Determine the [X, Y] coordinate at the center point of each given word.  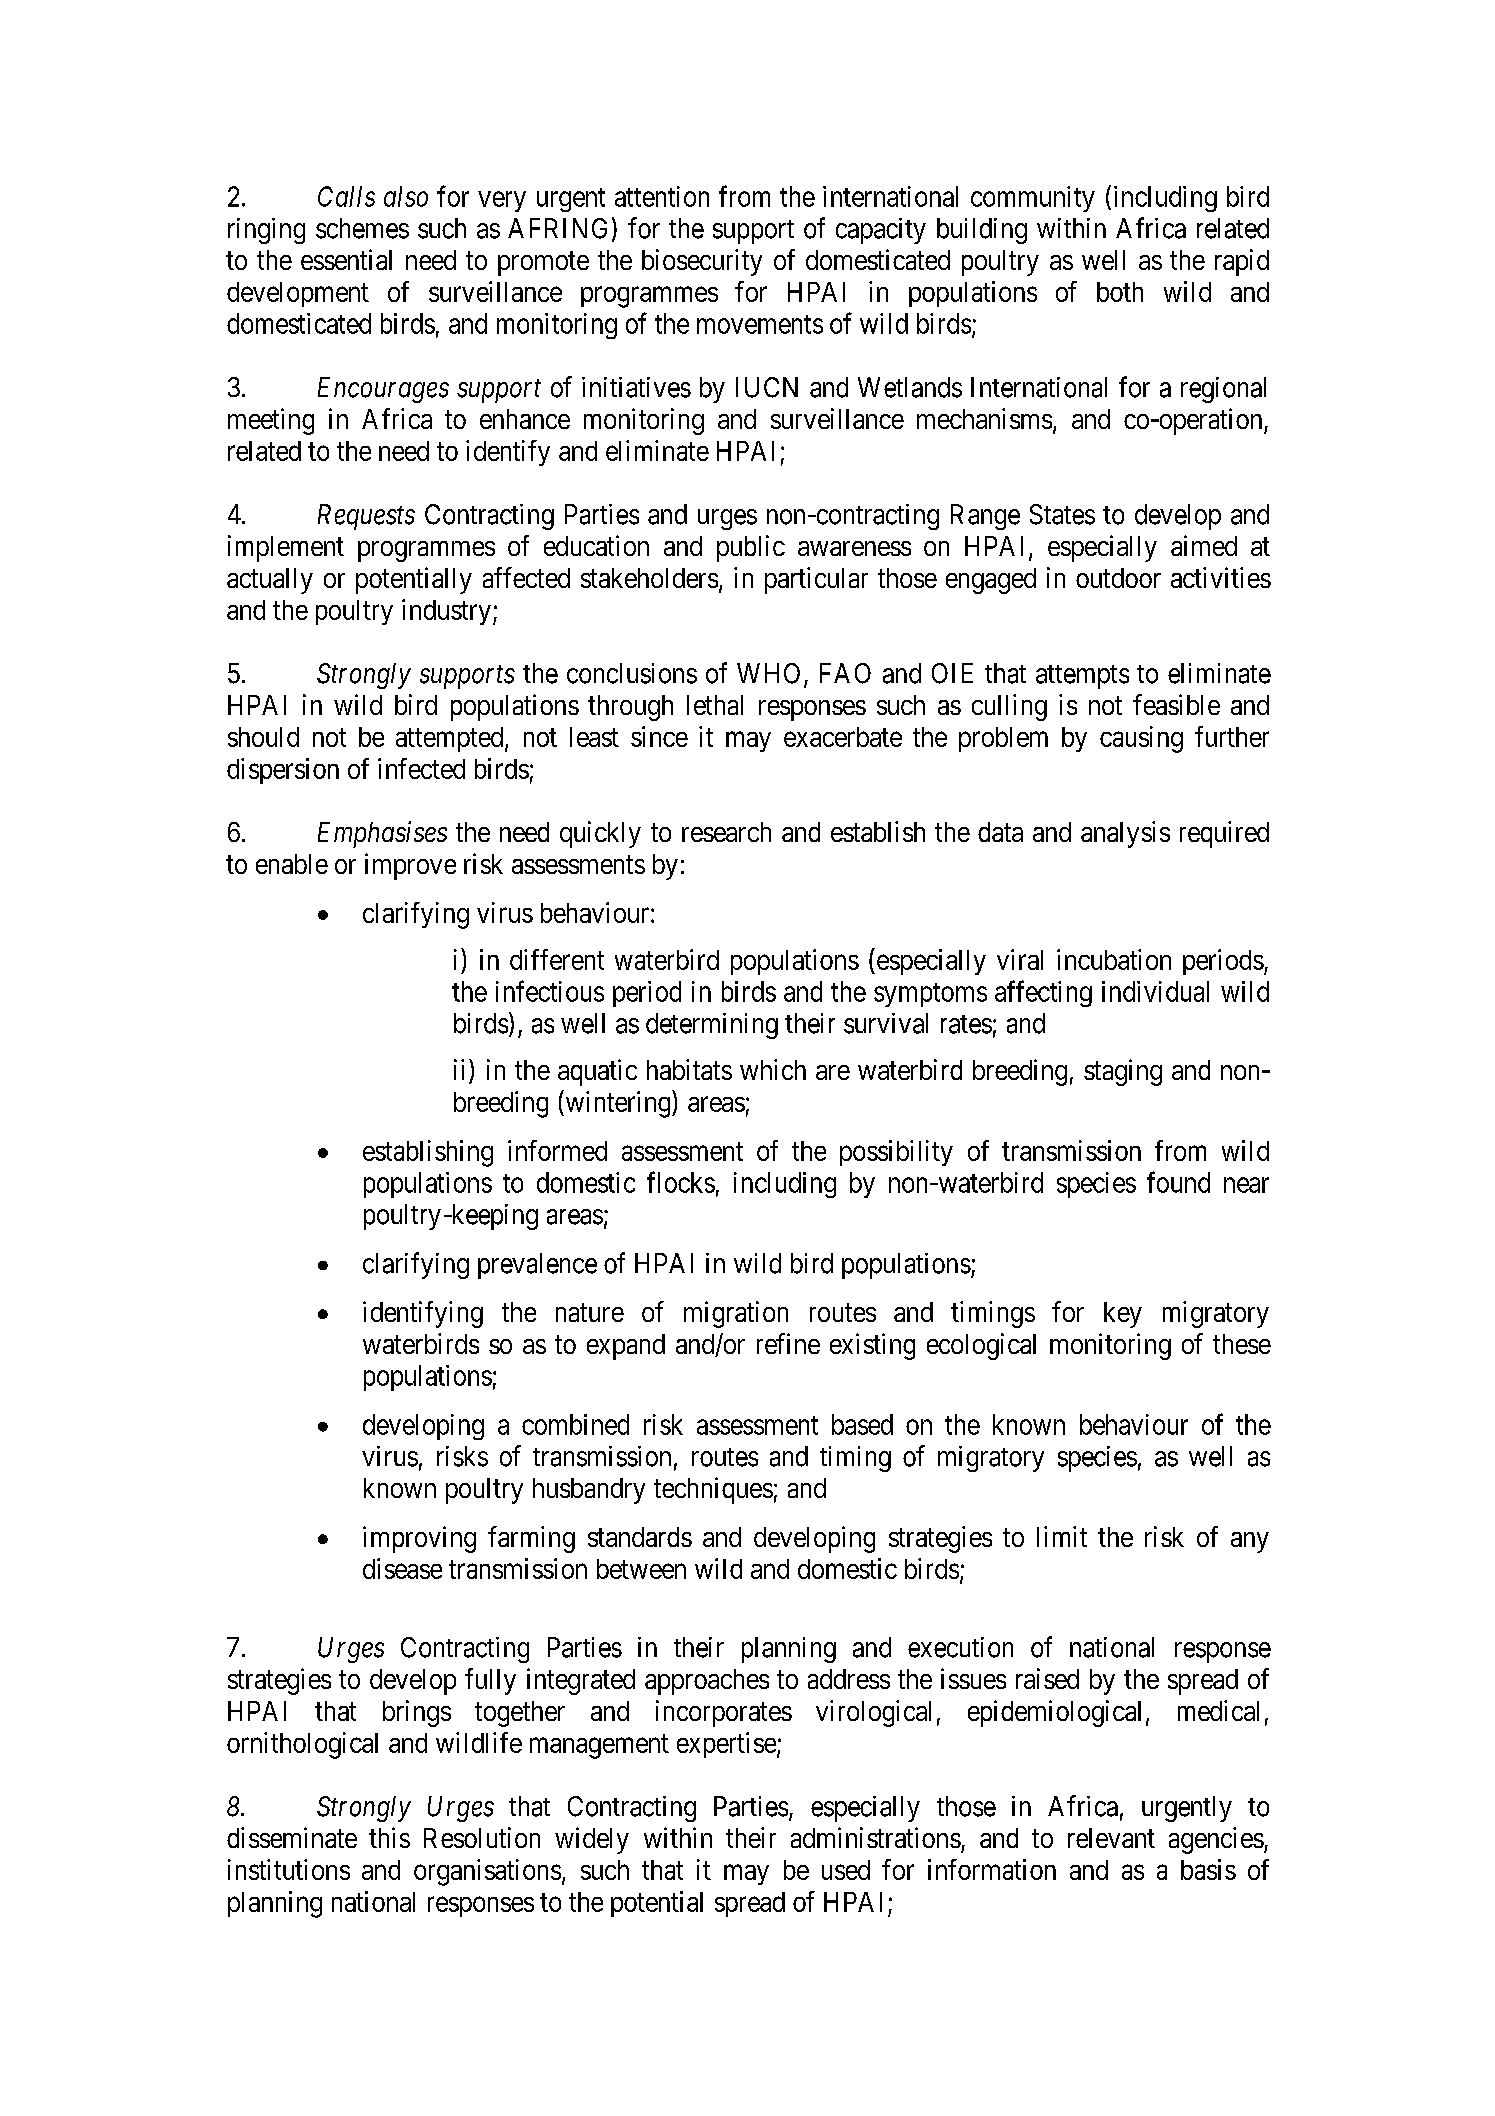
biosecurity [702, 262]
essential [346, 259]
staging [1123, 1072]
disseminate [292, 1837]
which [773, 1069]
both [1120, 292]
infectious [550, 991]
